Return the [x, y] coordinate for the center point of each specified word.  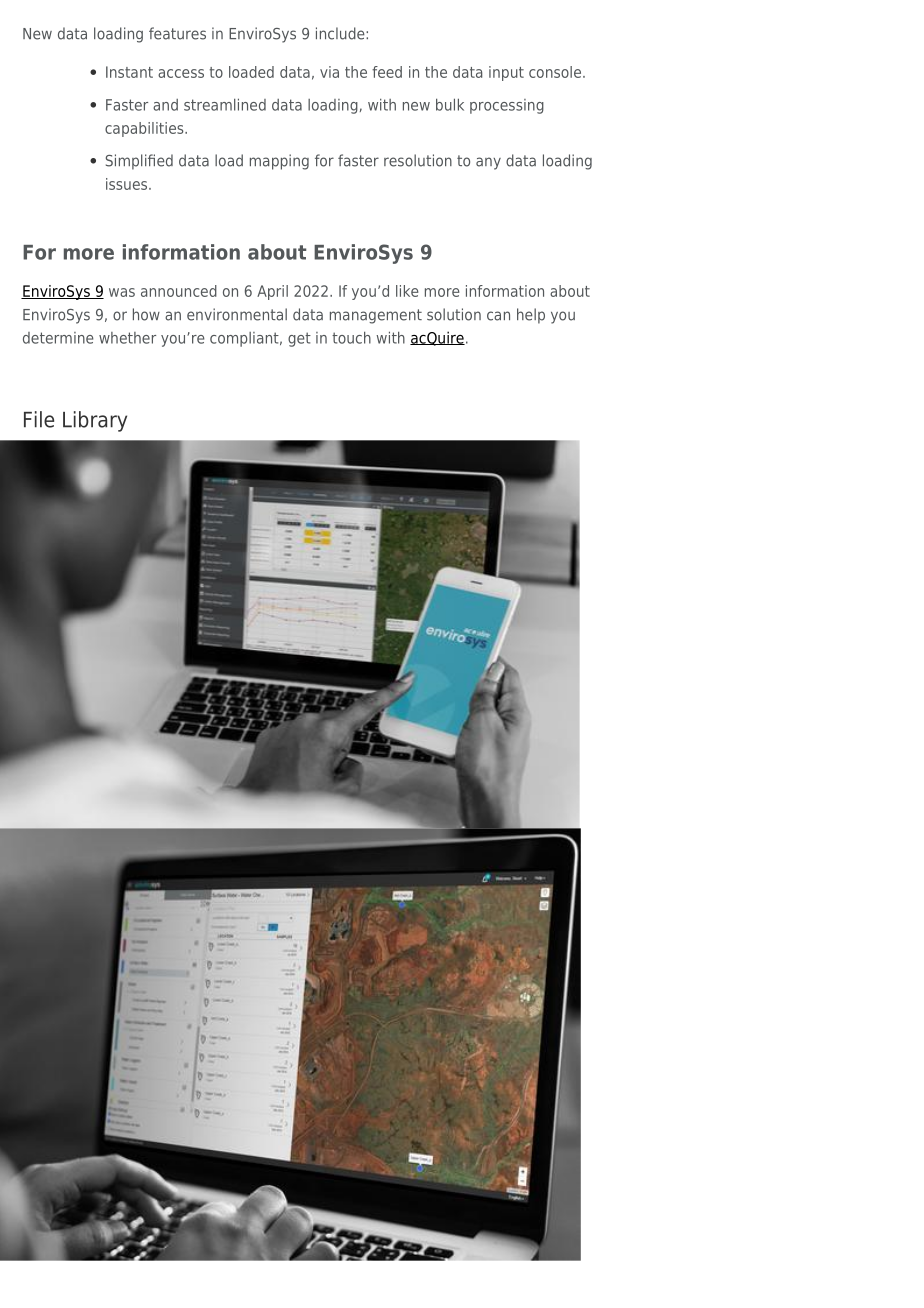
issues [128, 184]
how [146, 314]
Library [95, 421]
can [498, 316]
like [407, 291]
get [299, 339]
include [341, 33]
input [506, 73]
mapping [279, 162]
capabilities [145, 129]
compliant [245, 339]
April [272, 292]
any [488, 163]
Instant [129, 72]
